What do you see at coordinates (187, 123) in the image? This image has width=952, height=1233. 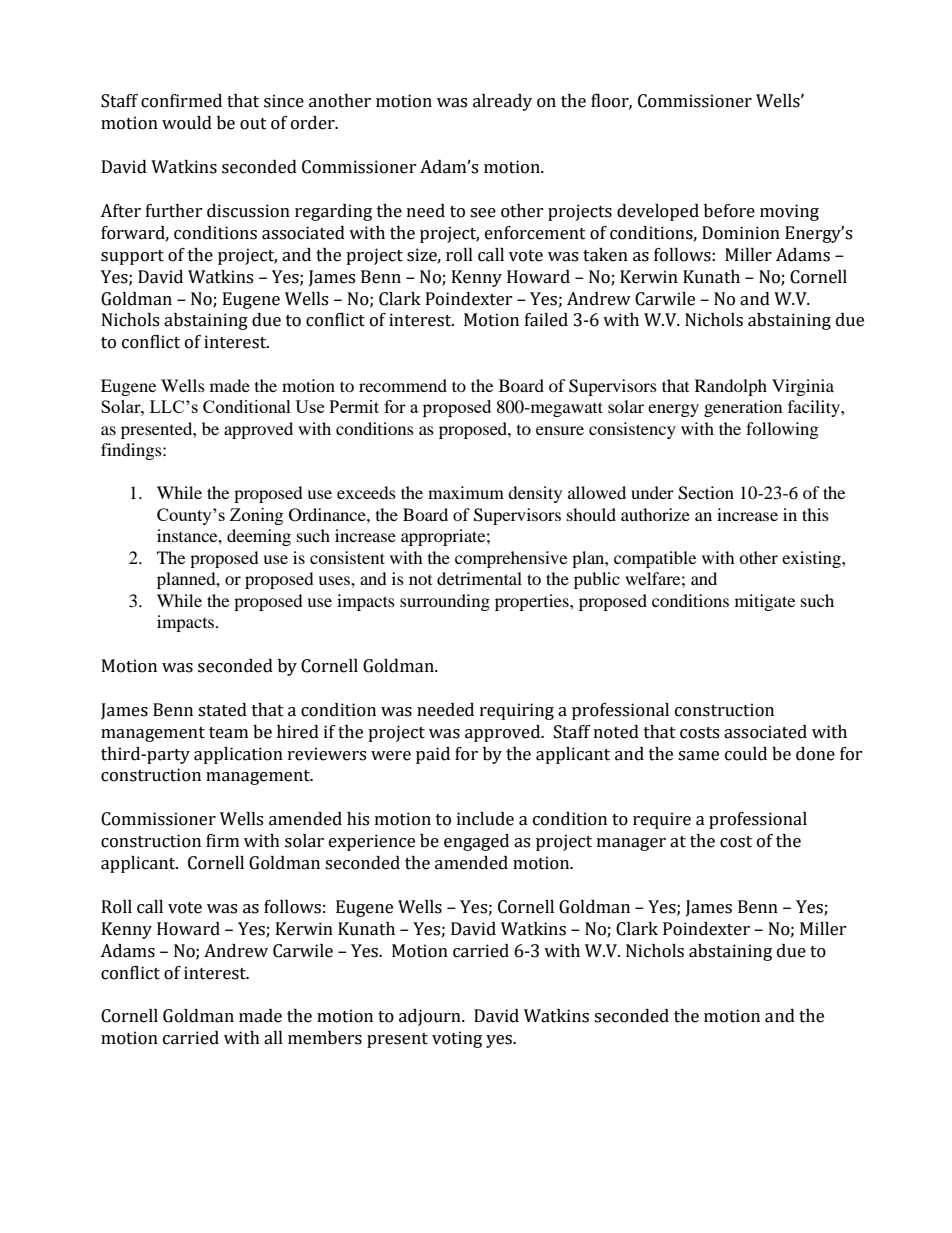 I see `would` at bounding box center [187, 123].
